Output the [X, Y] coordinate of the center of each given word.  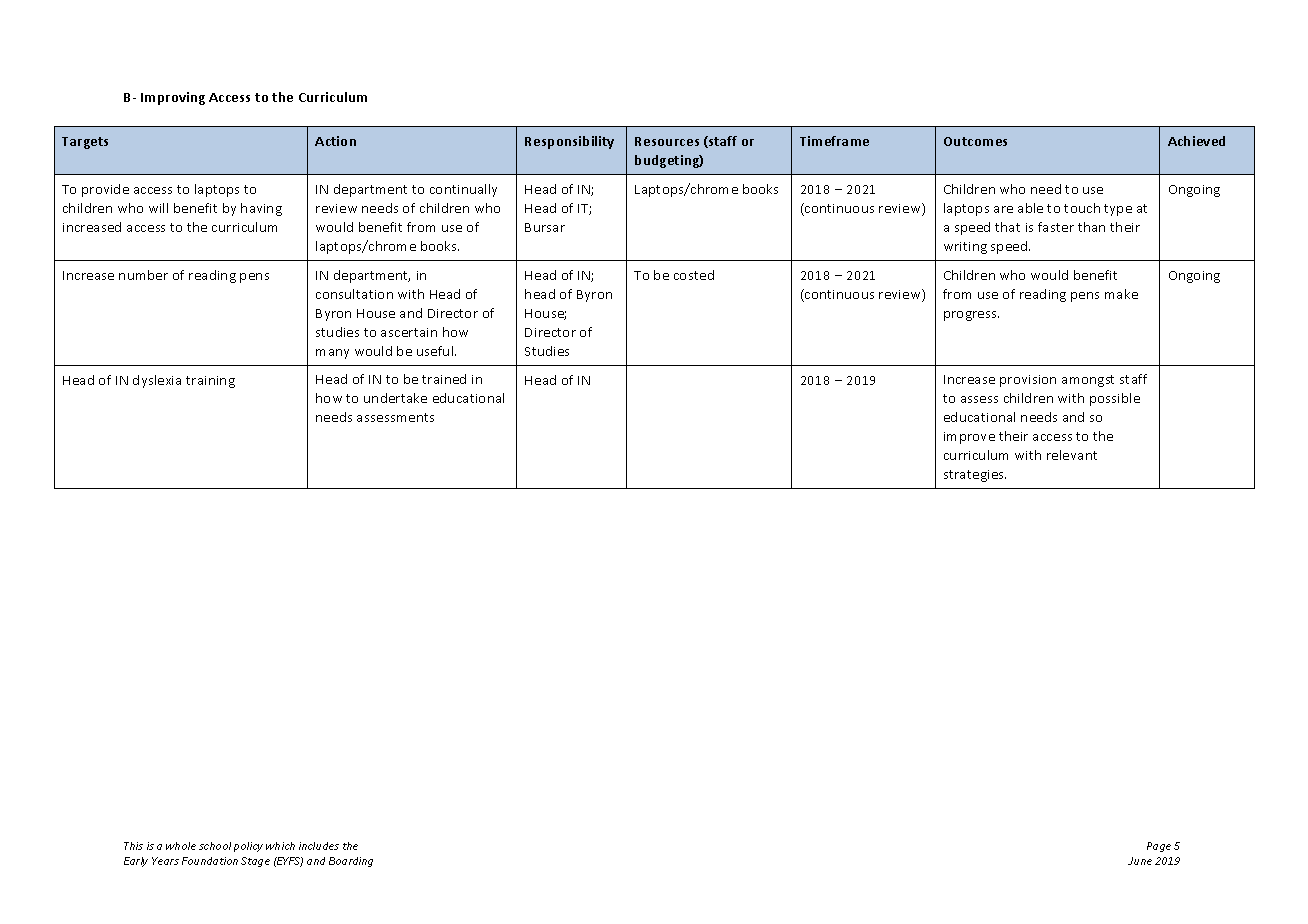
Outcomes [975, 141]
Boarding [351, 862]
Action [335, 141]
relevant [1072, 455]
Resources [667, 141]
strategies [975, 476]
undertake [395, 398]
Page [1159, 847]
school [215, 846]
